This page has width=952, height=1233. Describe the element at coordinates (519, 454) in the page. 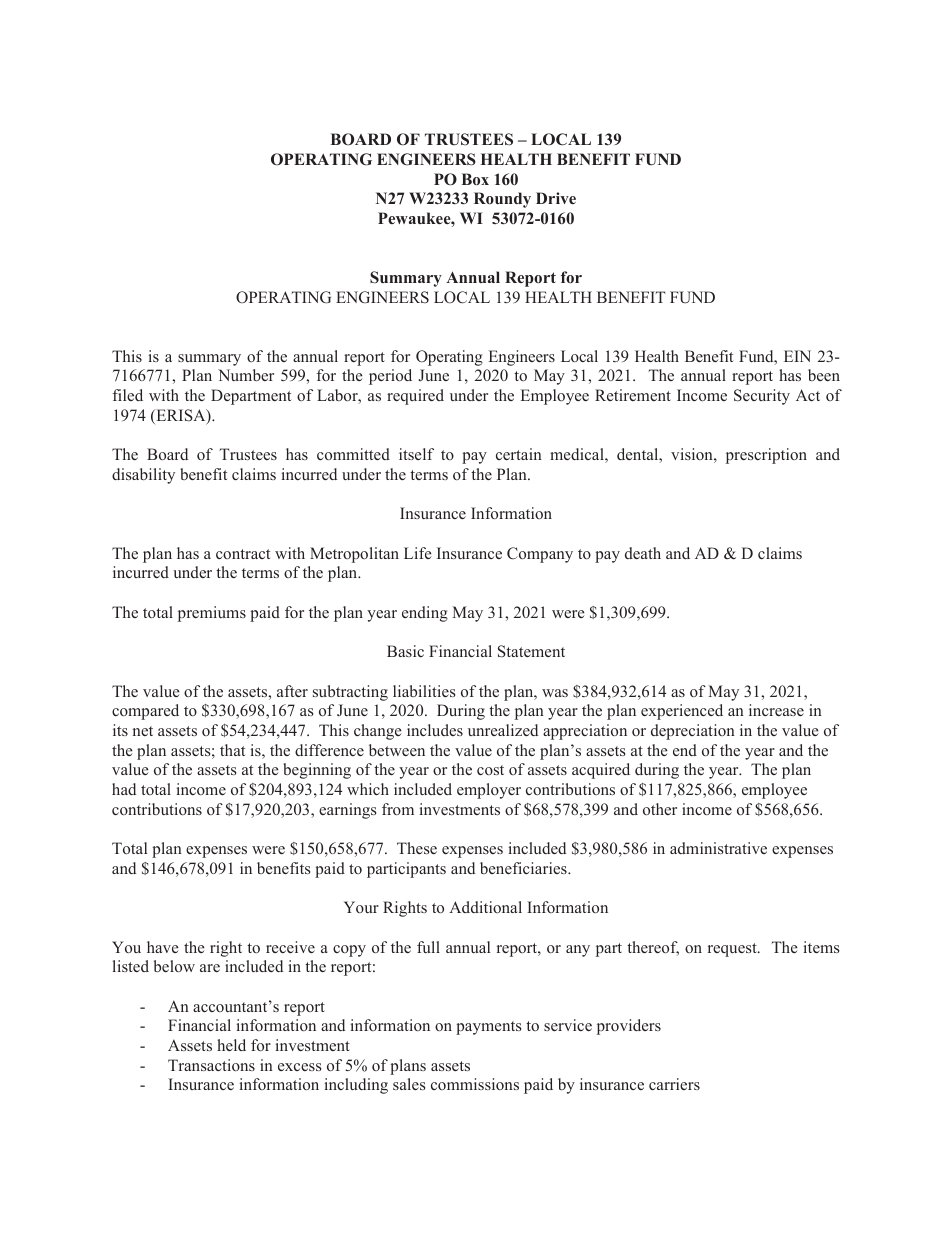

I see `certain` at that location.
